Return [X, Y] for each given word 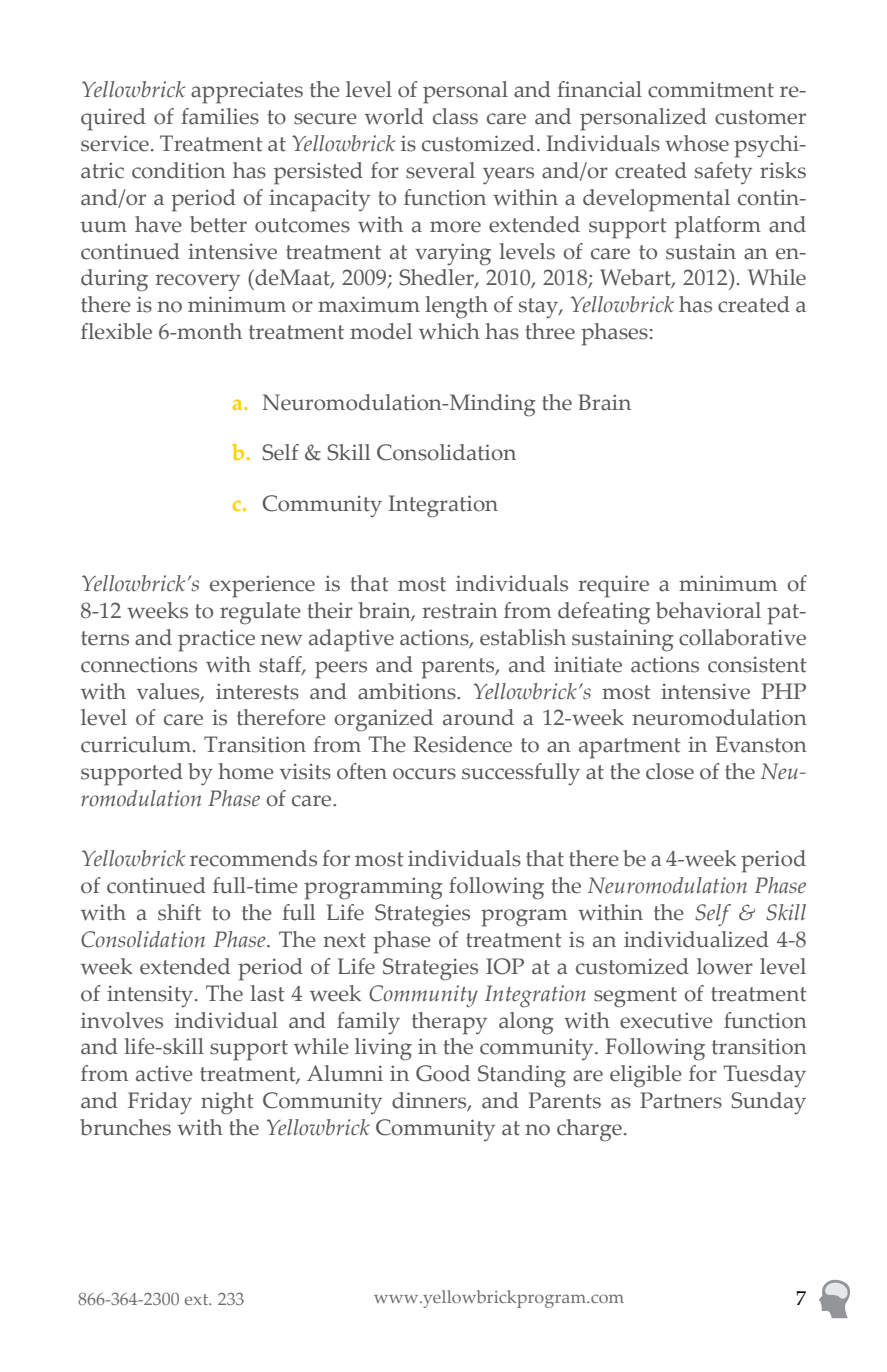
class [455, 116]
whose [697, 143]
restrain [460, 610]
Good [443, 1073]
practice [216, 640]
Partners [681, 1100]
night [227, 1103]
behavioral [708, 610]
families [220, 116]
